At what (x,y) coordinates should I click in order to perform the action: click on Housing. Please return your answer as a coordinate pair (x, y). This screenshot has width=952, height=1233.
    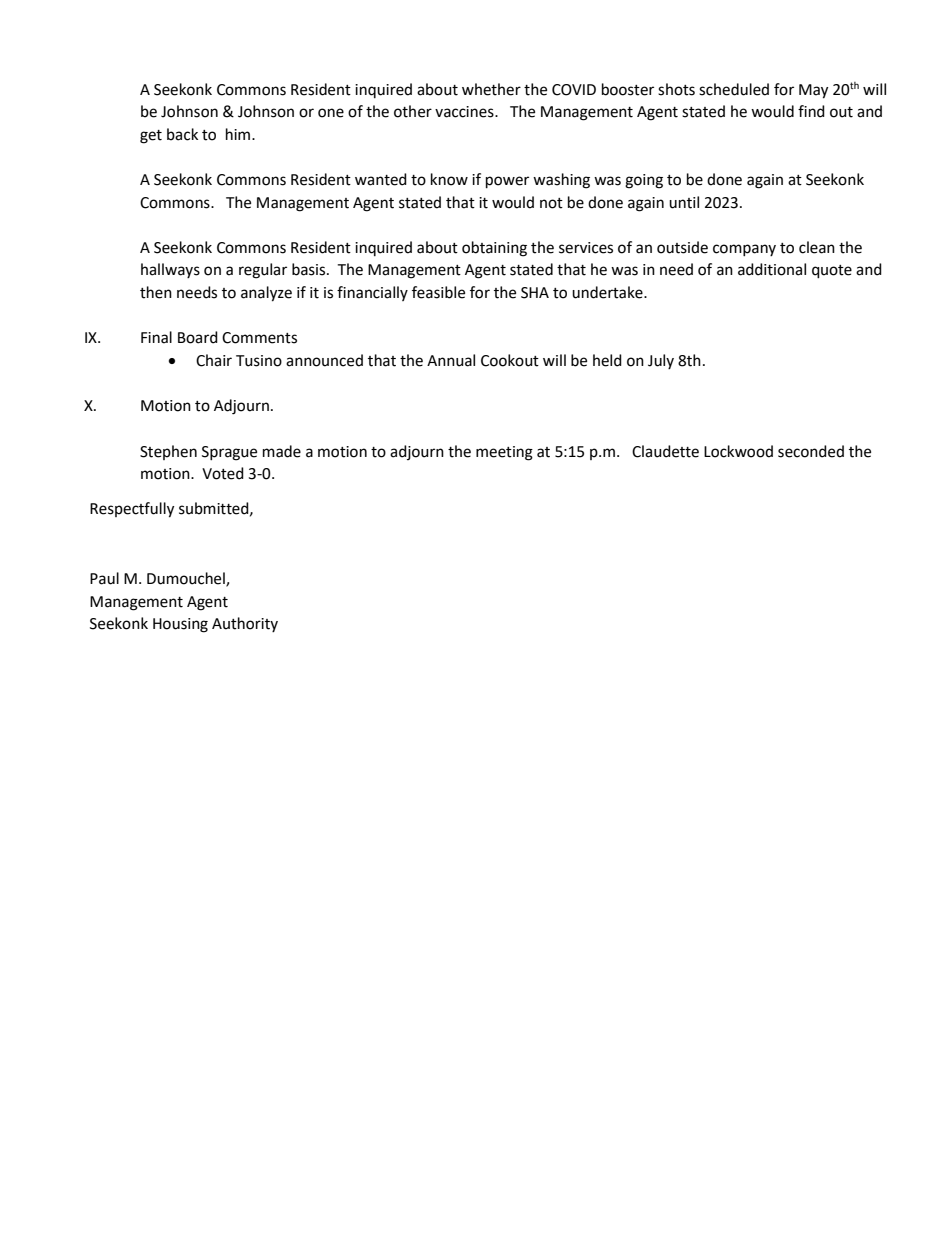
    Looking at the image, I should click on (180, 625).
